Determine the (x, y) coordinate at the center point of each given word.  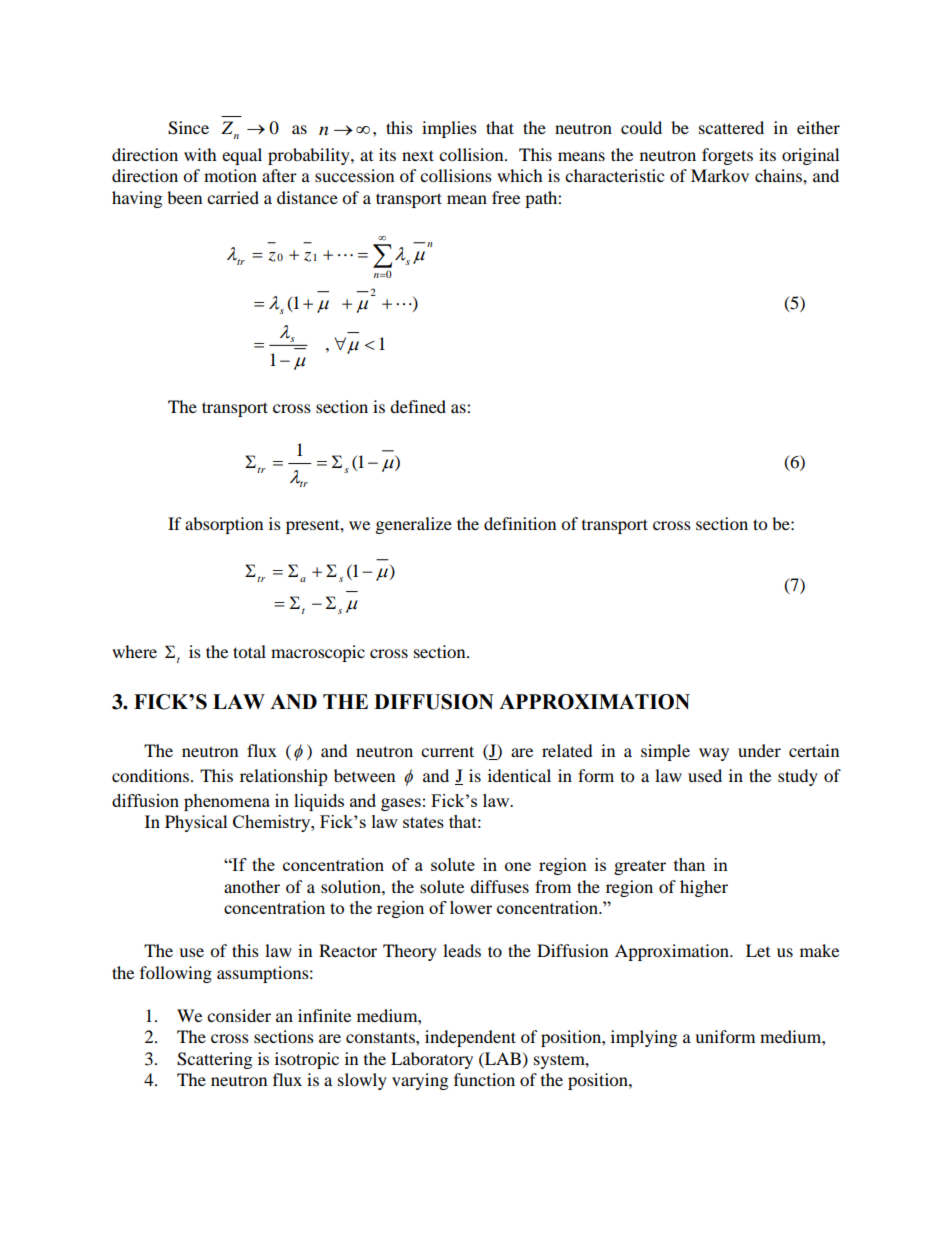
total (249, 651)
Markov (720, 175)
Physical (196, 823)
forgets (727, 156)
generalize (414, 525)
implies (449, 129)
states (423, 822)
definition (520, 523)
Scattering (214, 1060)
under (759, 750)
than (689, 864)
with (200, 154)
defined (418, 406)
